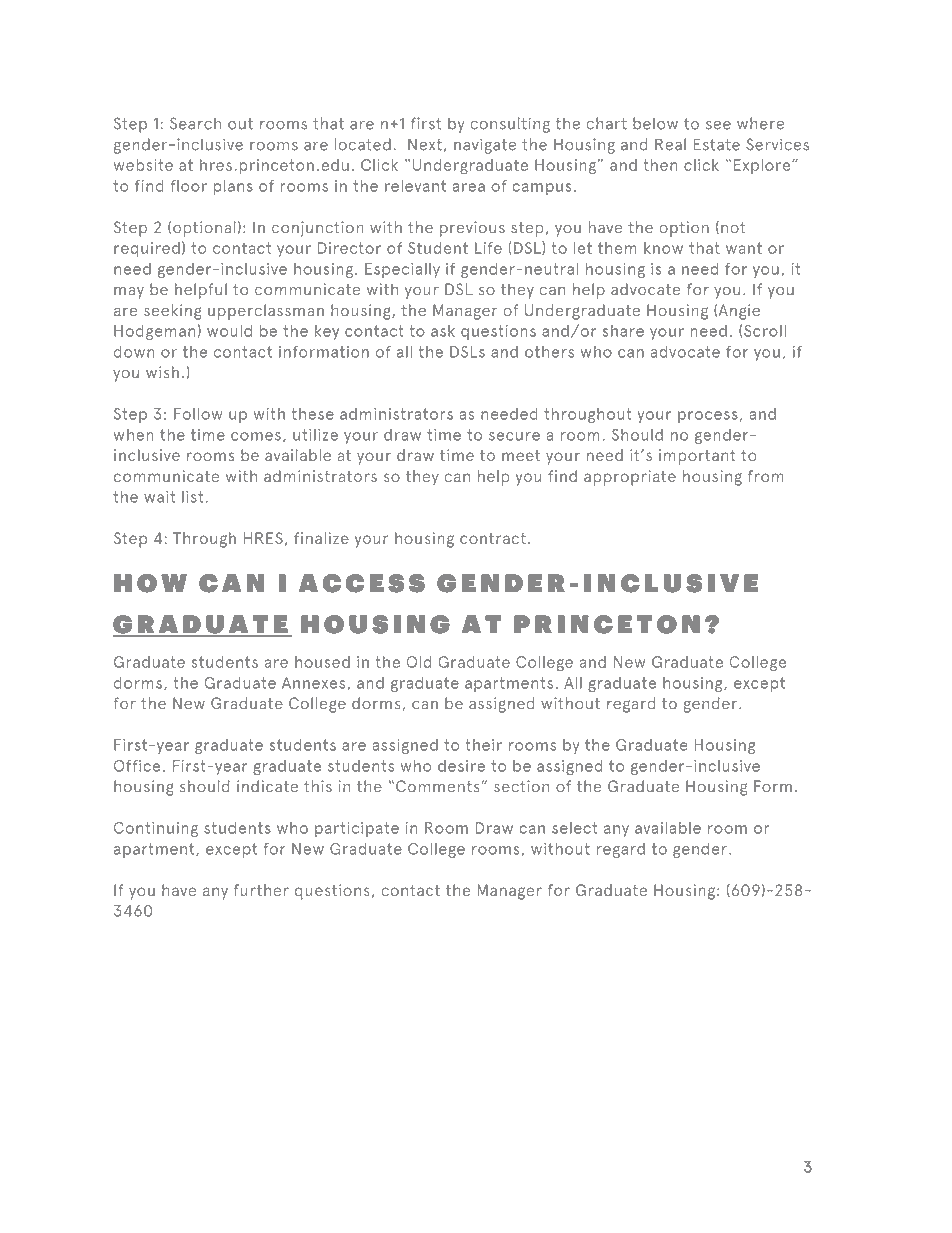  I want to click on important, so click(697, 457).
